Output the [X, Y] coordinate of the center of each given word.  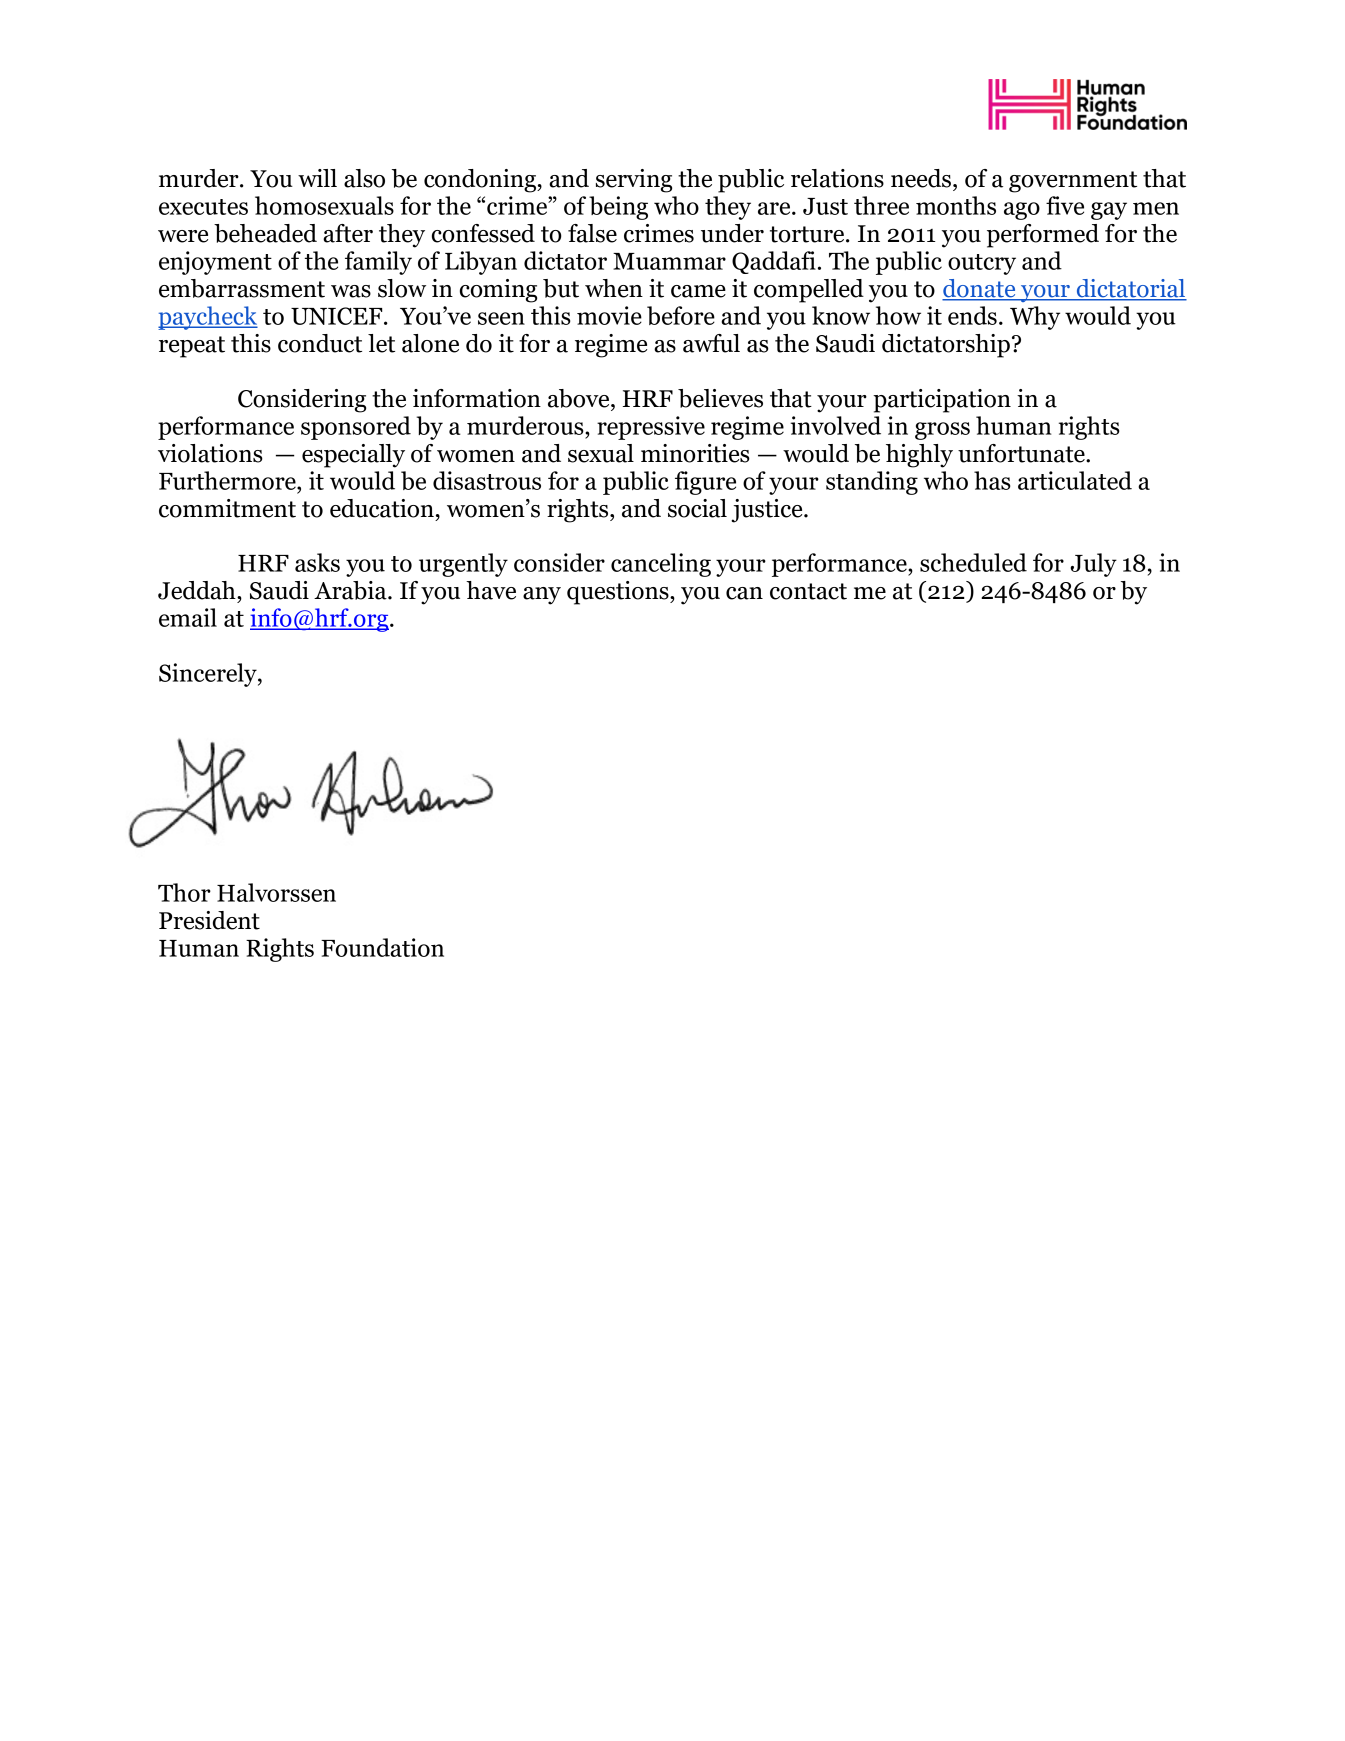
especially [353, 456]
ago [1022, 211]
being [618, 208]
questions [619, 593]
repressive [651, 428]
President [209, 920]
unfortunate [1022, 453]
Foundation [382, 947]
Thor [184, 892]
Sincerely [209, 675]
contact [808, 591]
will [317, 178]
